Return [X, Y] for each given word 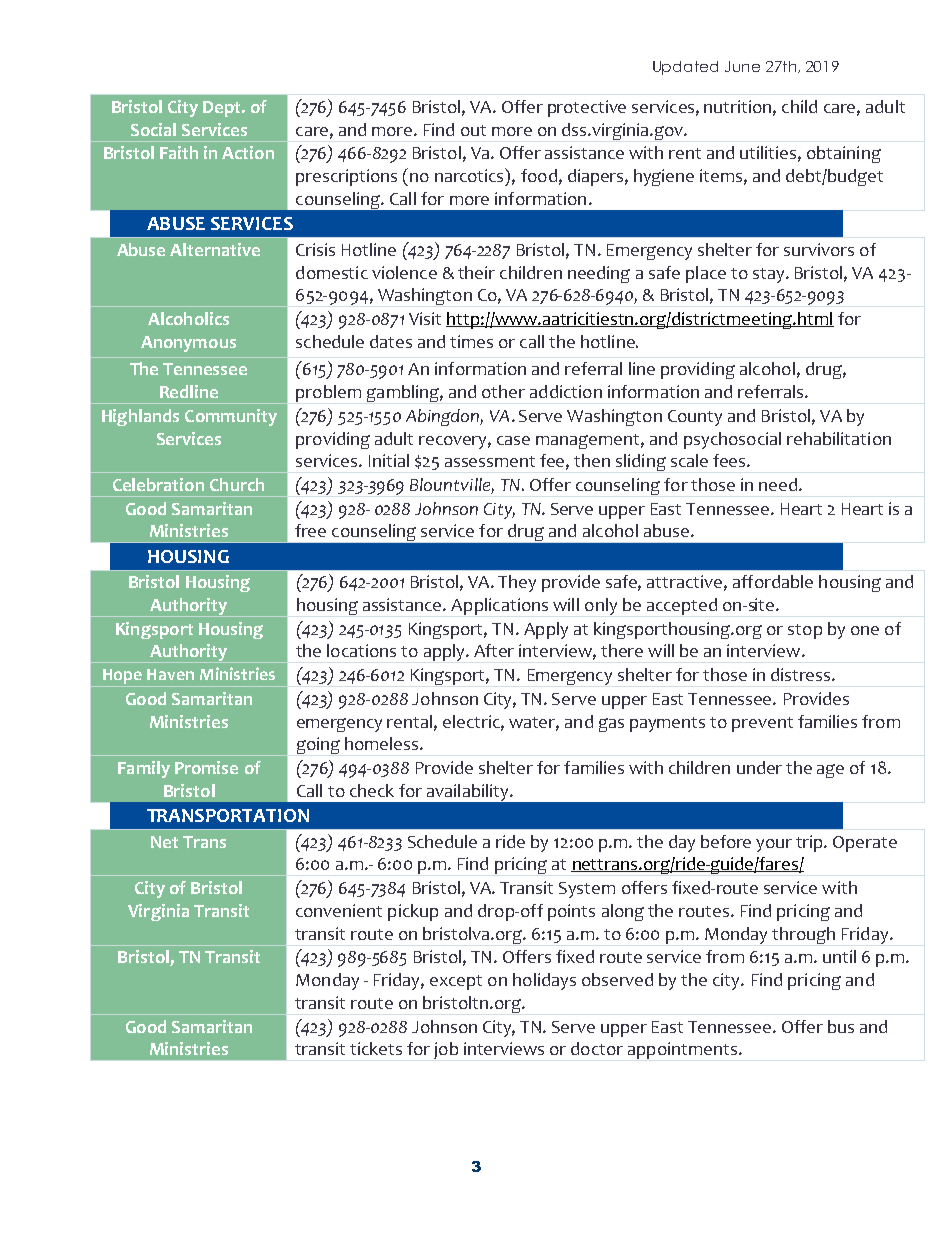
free [310, 530]
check [372, 790]
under [759, 767]
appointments [682, 1050]
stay [770, 275]
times [471, 341]
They [517, 583]
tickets [376, 1048]
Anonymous [188, 344]
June [742, 66]
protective [587, 108]
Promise [206, 767]
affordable [773, 581]
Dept [223, 109]
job [446, 1050]
